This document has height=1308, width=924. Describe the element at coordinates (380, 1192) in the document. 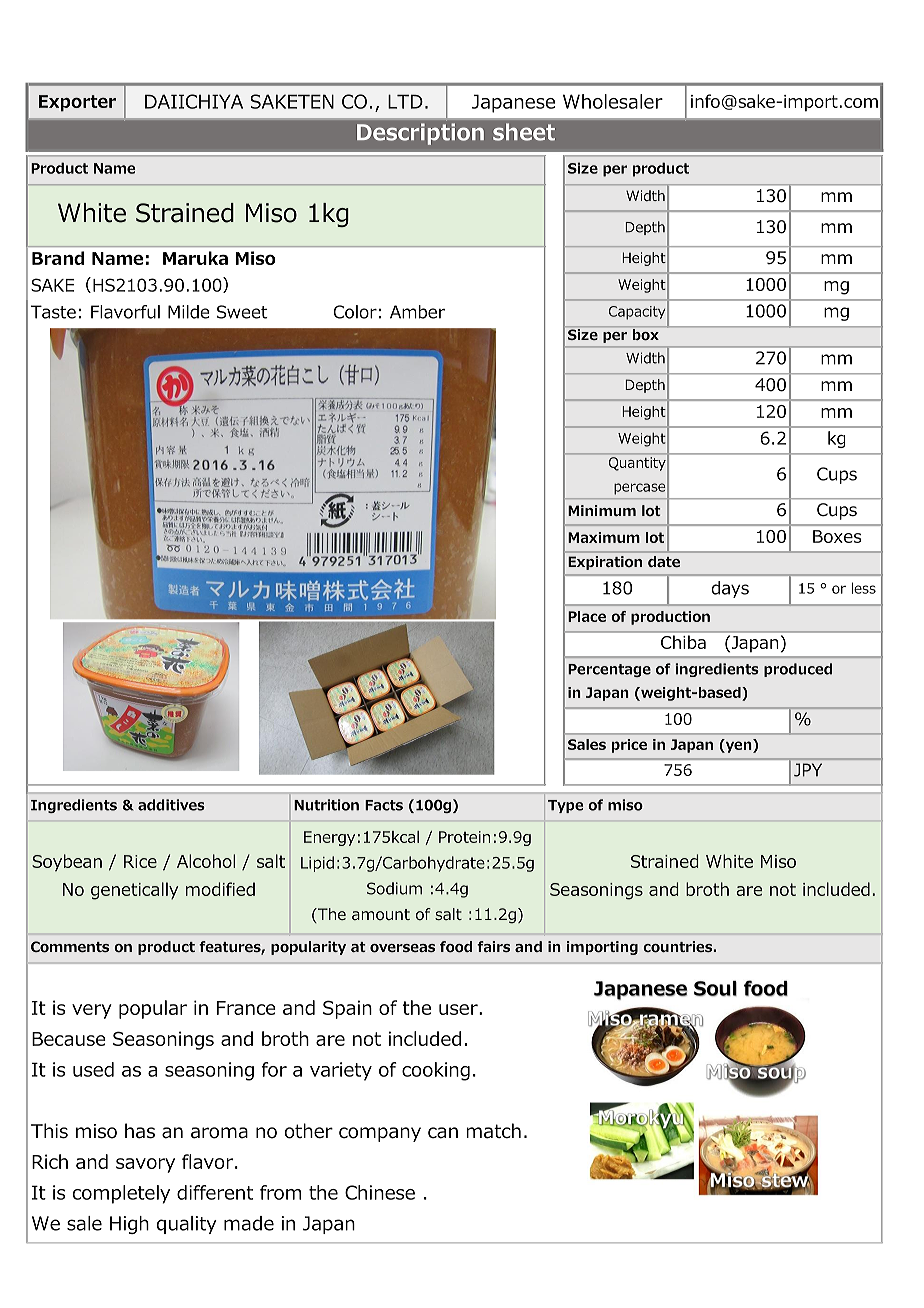

I see `Chinese` at that location.
